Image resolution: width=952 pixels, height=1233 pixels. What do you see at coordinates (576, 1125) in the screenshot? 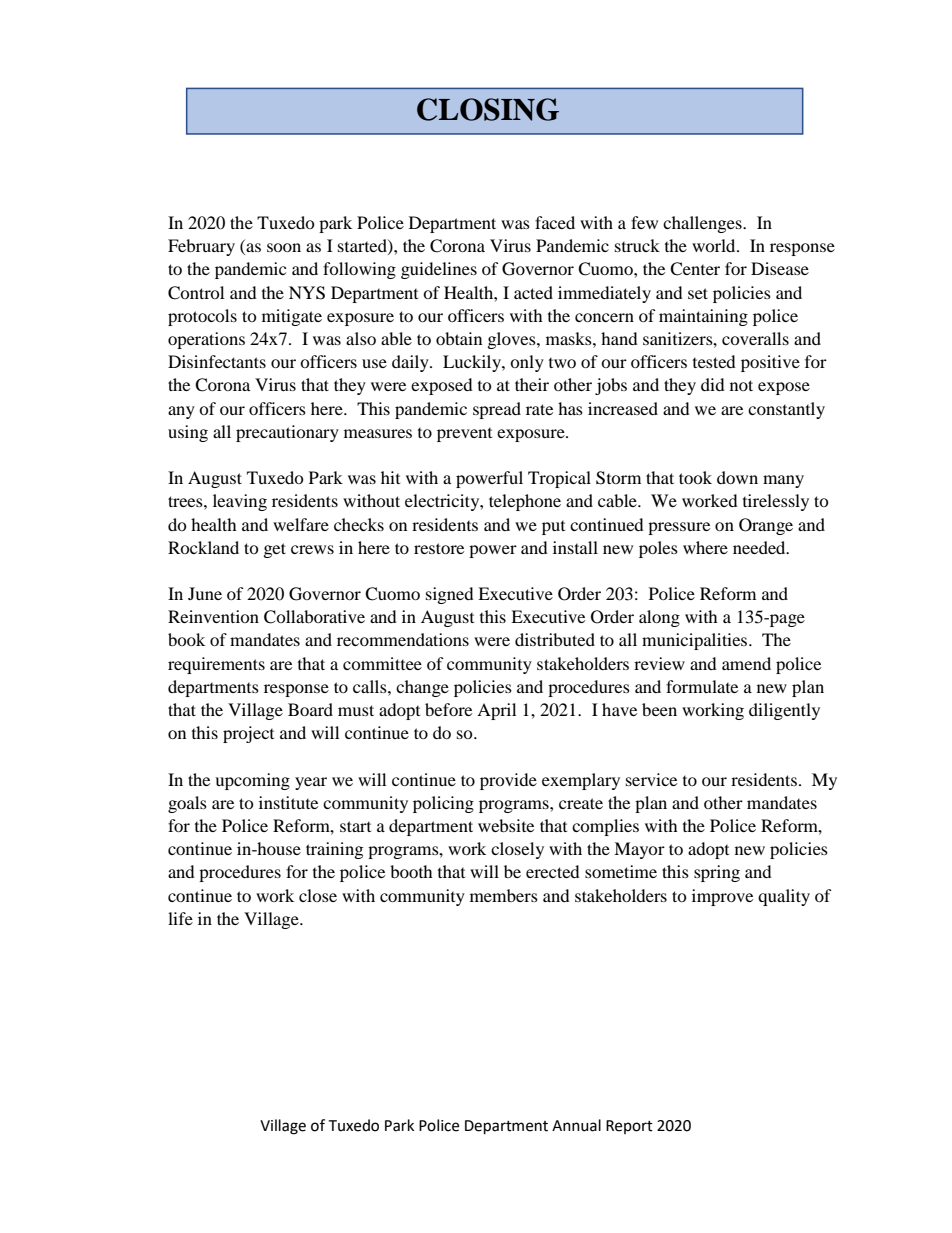
I see `Annual` at bounding box center [576, 1125].
